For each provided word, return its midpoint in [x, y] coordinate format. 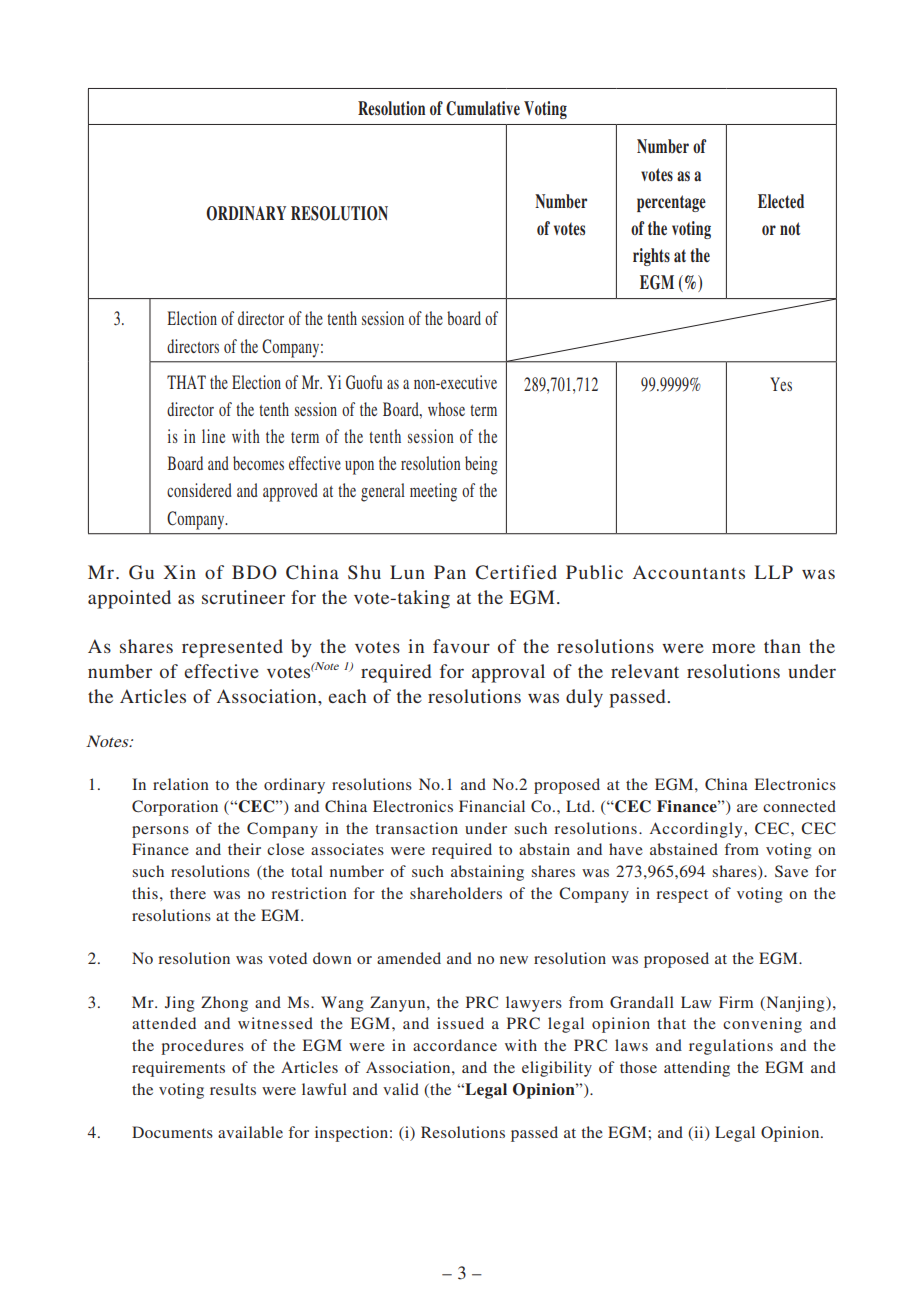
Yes [781, 384]
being [481, 465]
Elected [781, 201]
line [213, 436]
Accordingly [697, 830]
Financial [492, 806]
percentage [671, 203]
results [233, 1089]
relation [181, 784]
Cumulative [483, 108]
